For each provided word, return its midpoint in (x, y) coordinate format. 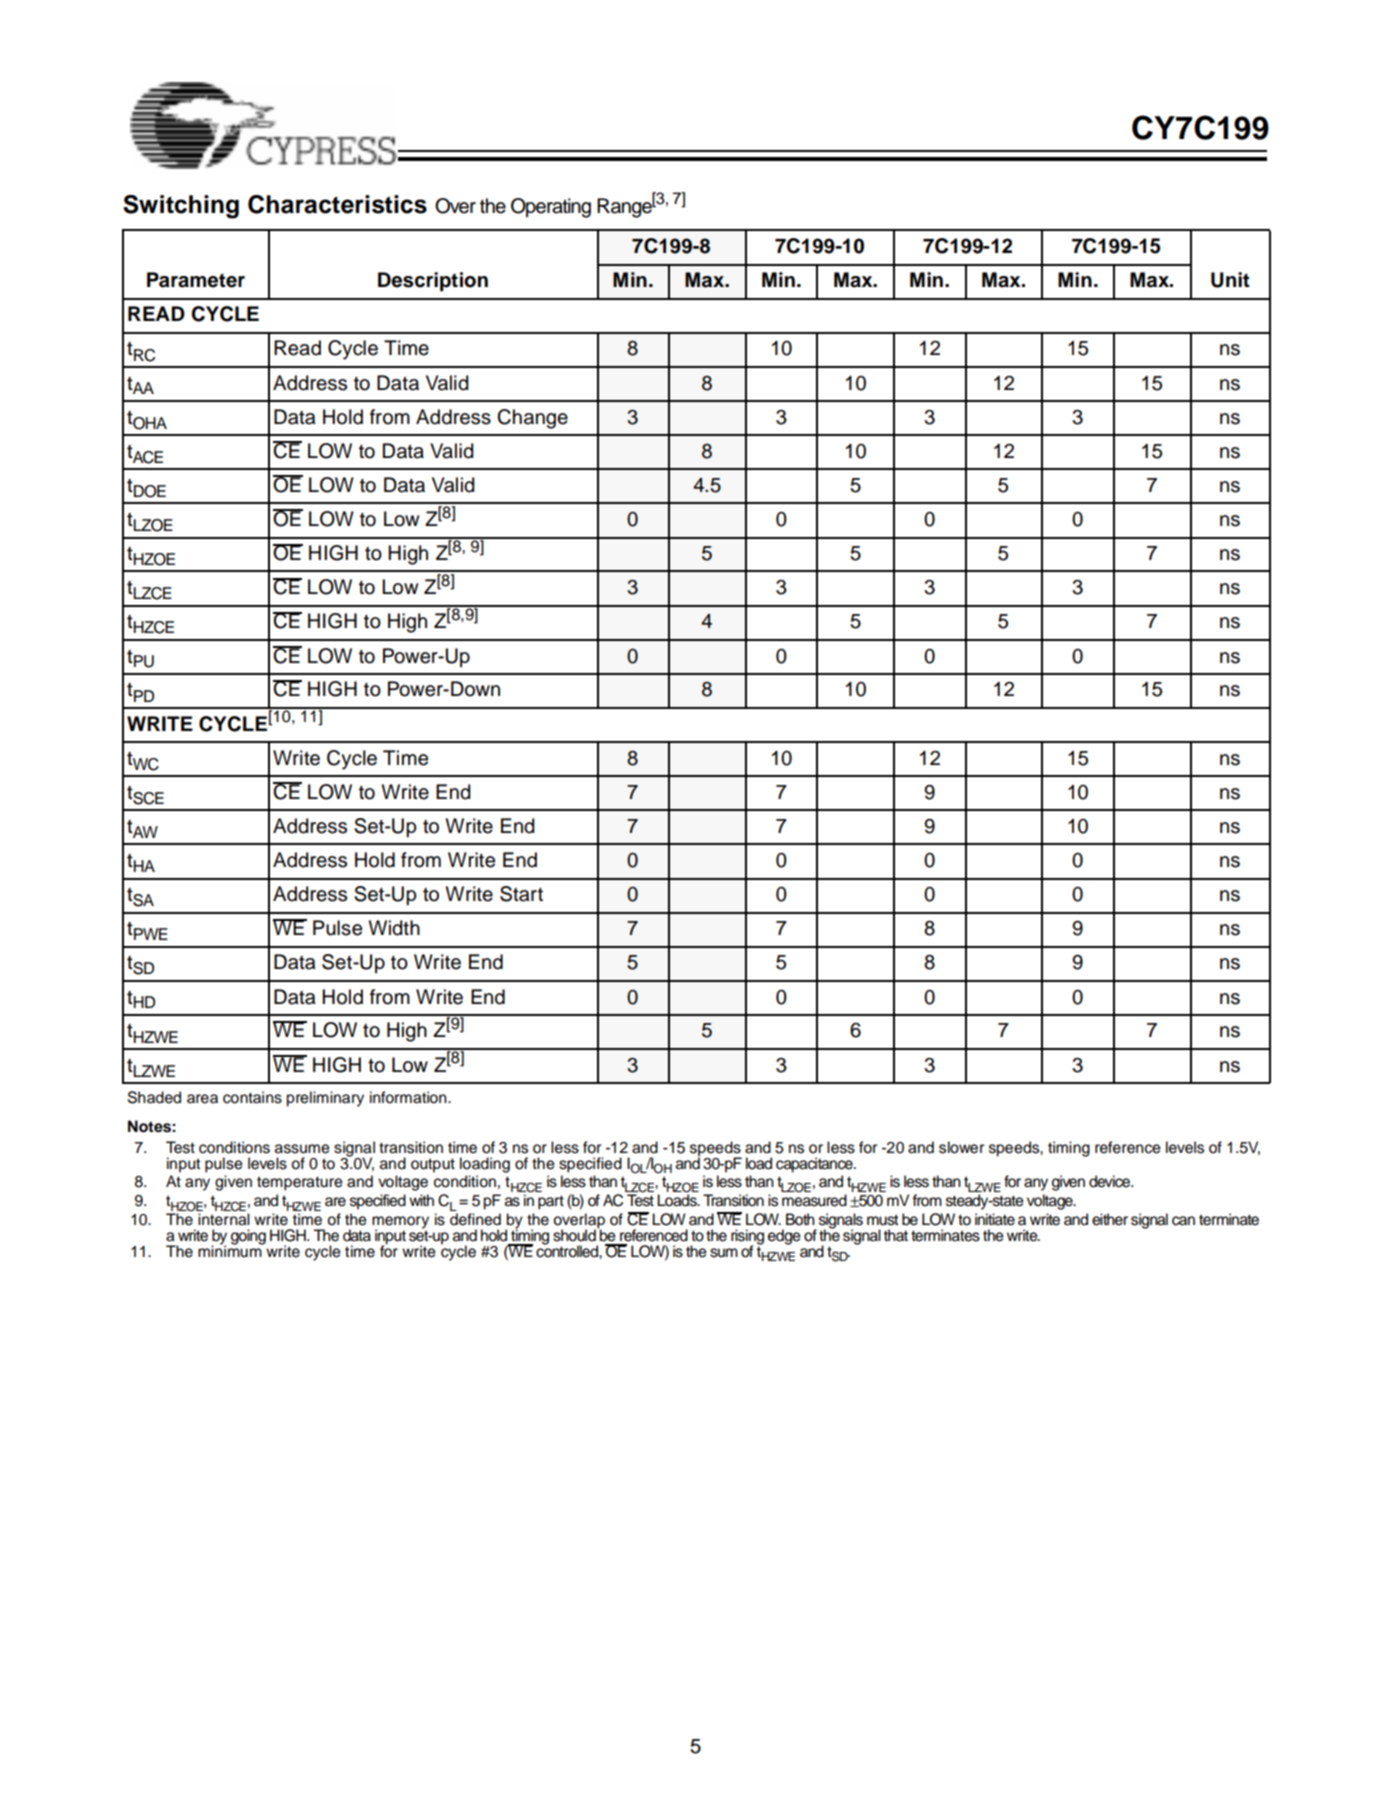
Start (521, 894)
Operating (551, 208)
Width (394, 928)
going (248, 1237)
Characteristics (337, 204)
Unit (1230, 280)
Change (532, 419)
